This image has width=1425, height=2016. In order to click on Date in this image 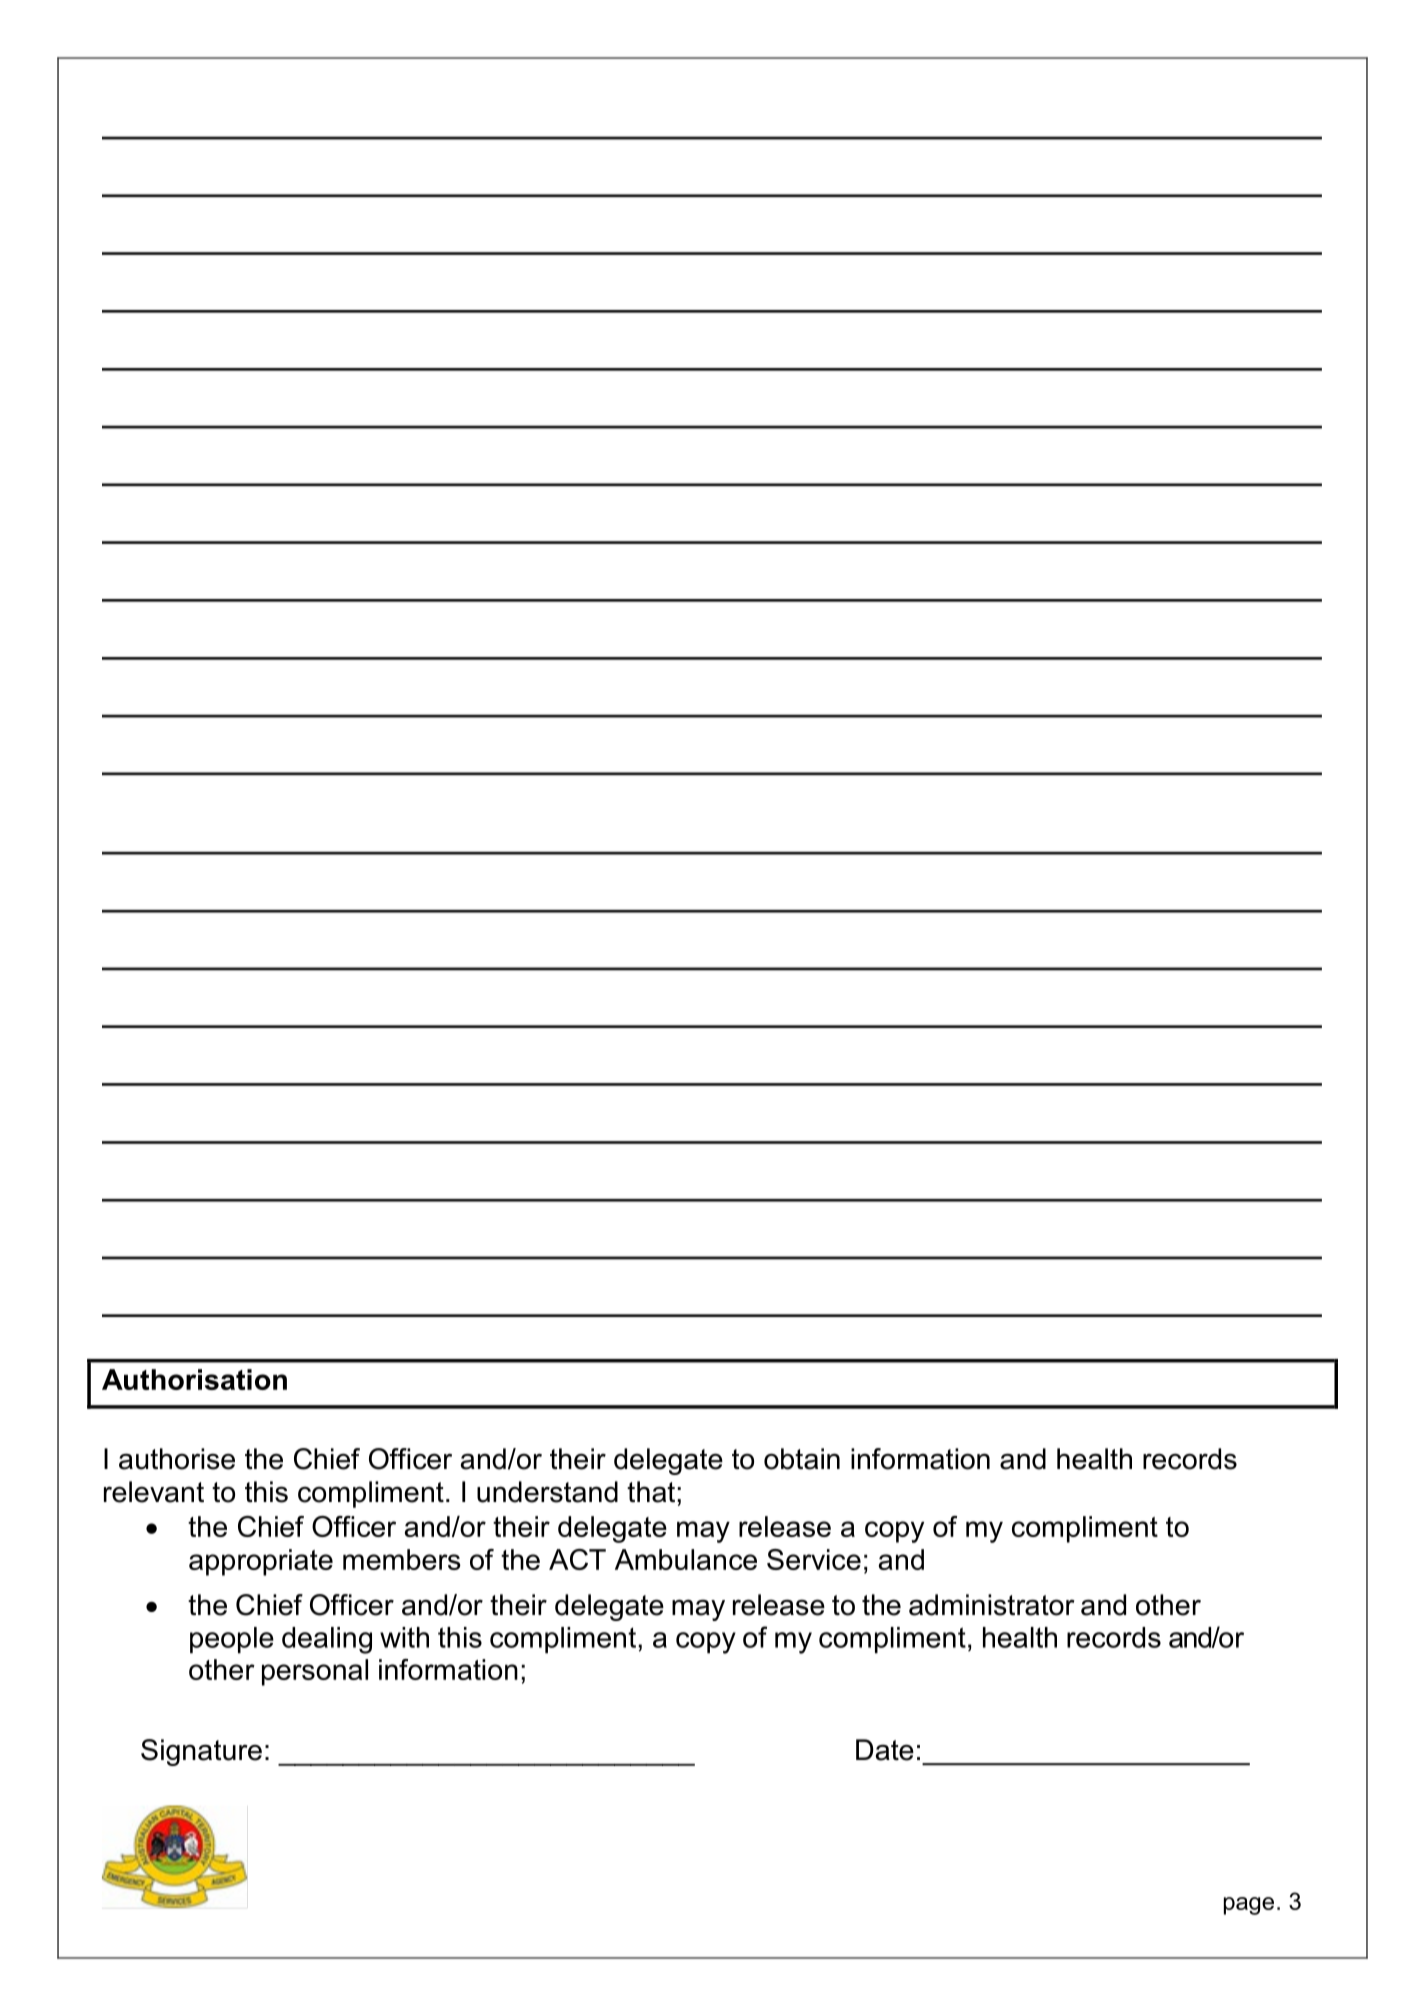, I will do `click(885, 1750)`.
